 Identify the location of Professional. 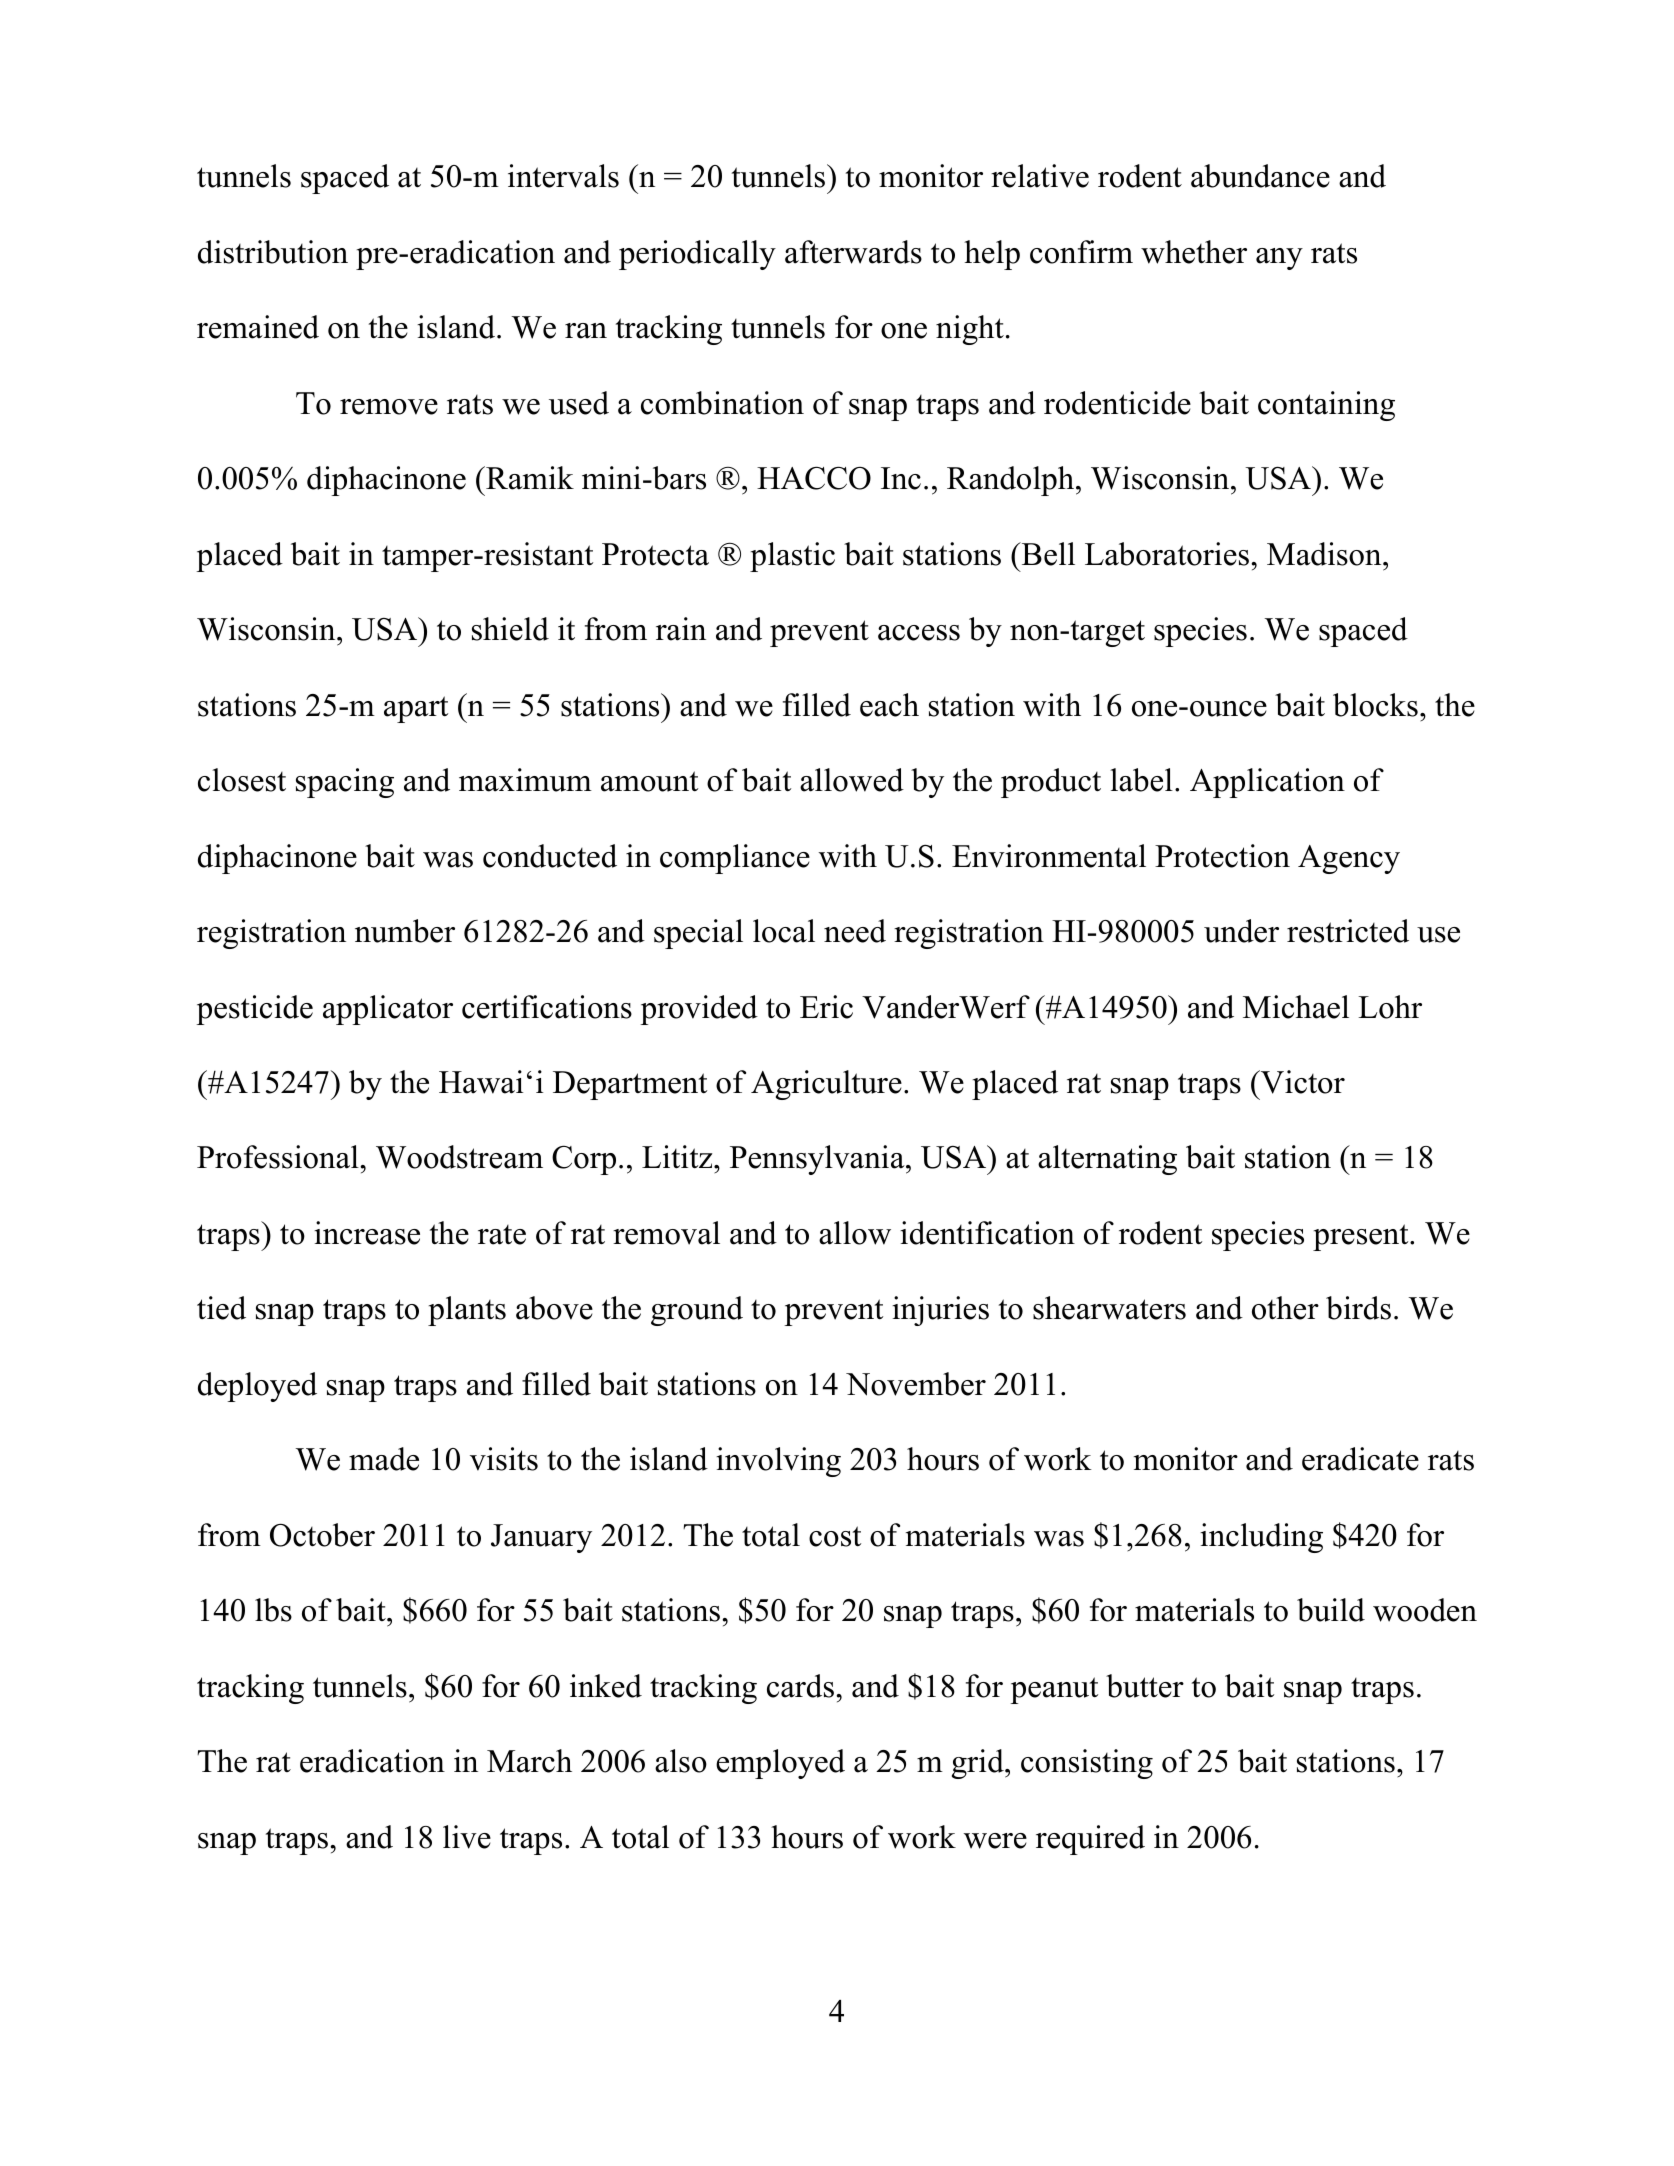
(279, 1157).
